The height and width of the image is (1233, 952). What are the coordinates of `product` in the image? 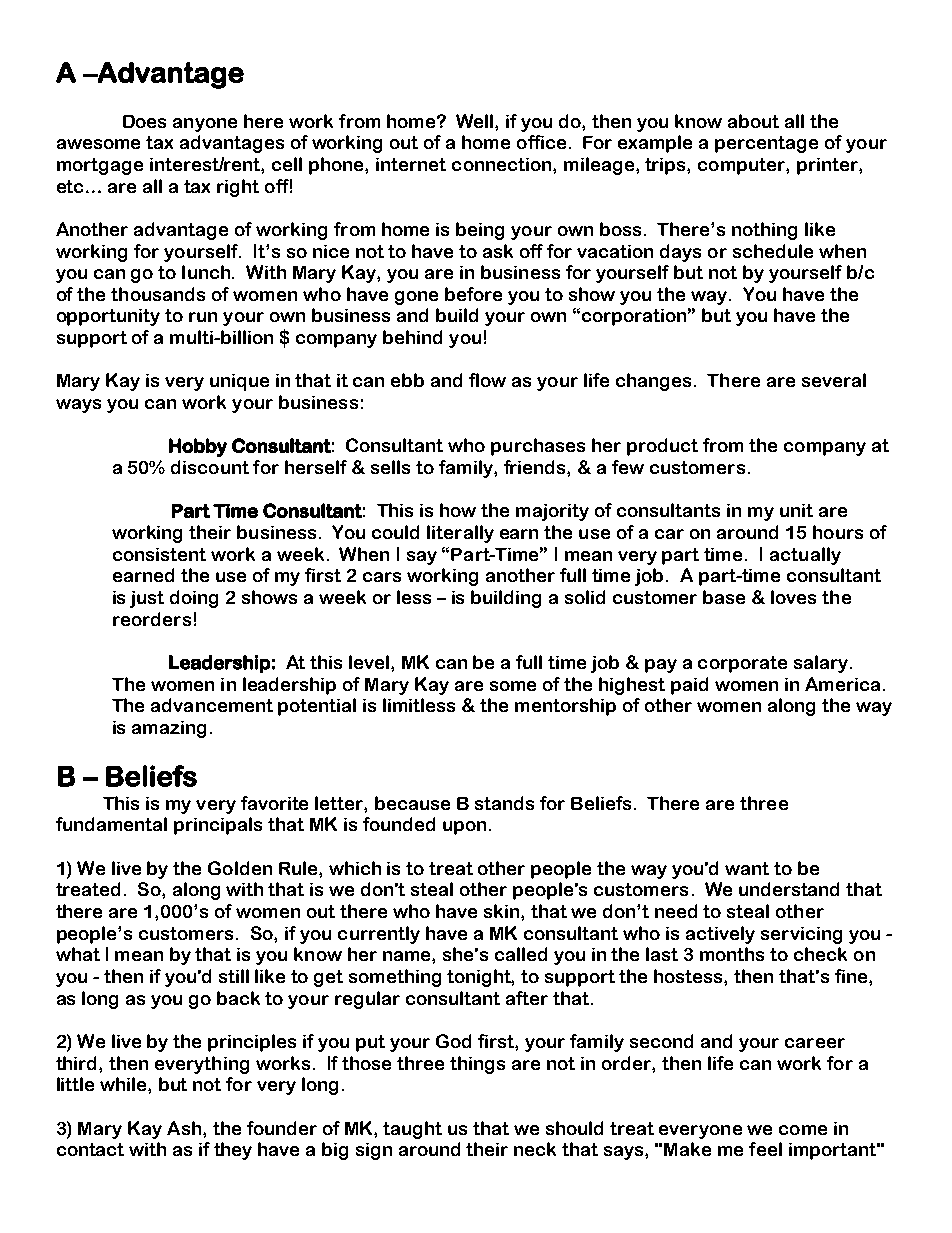 It's located at (662, 447).
